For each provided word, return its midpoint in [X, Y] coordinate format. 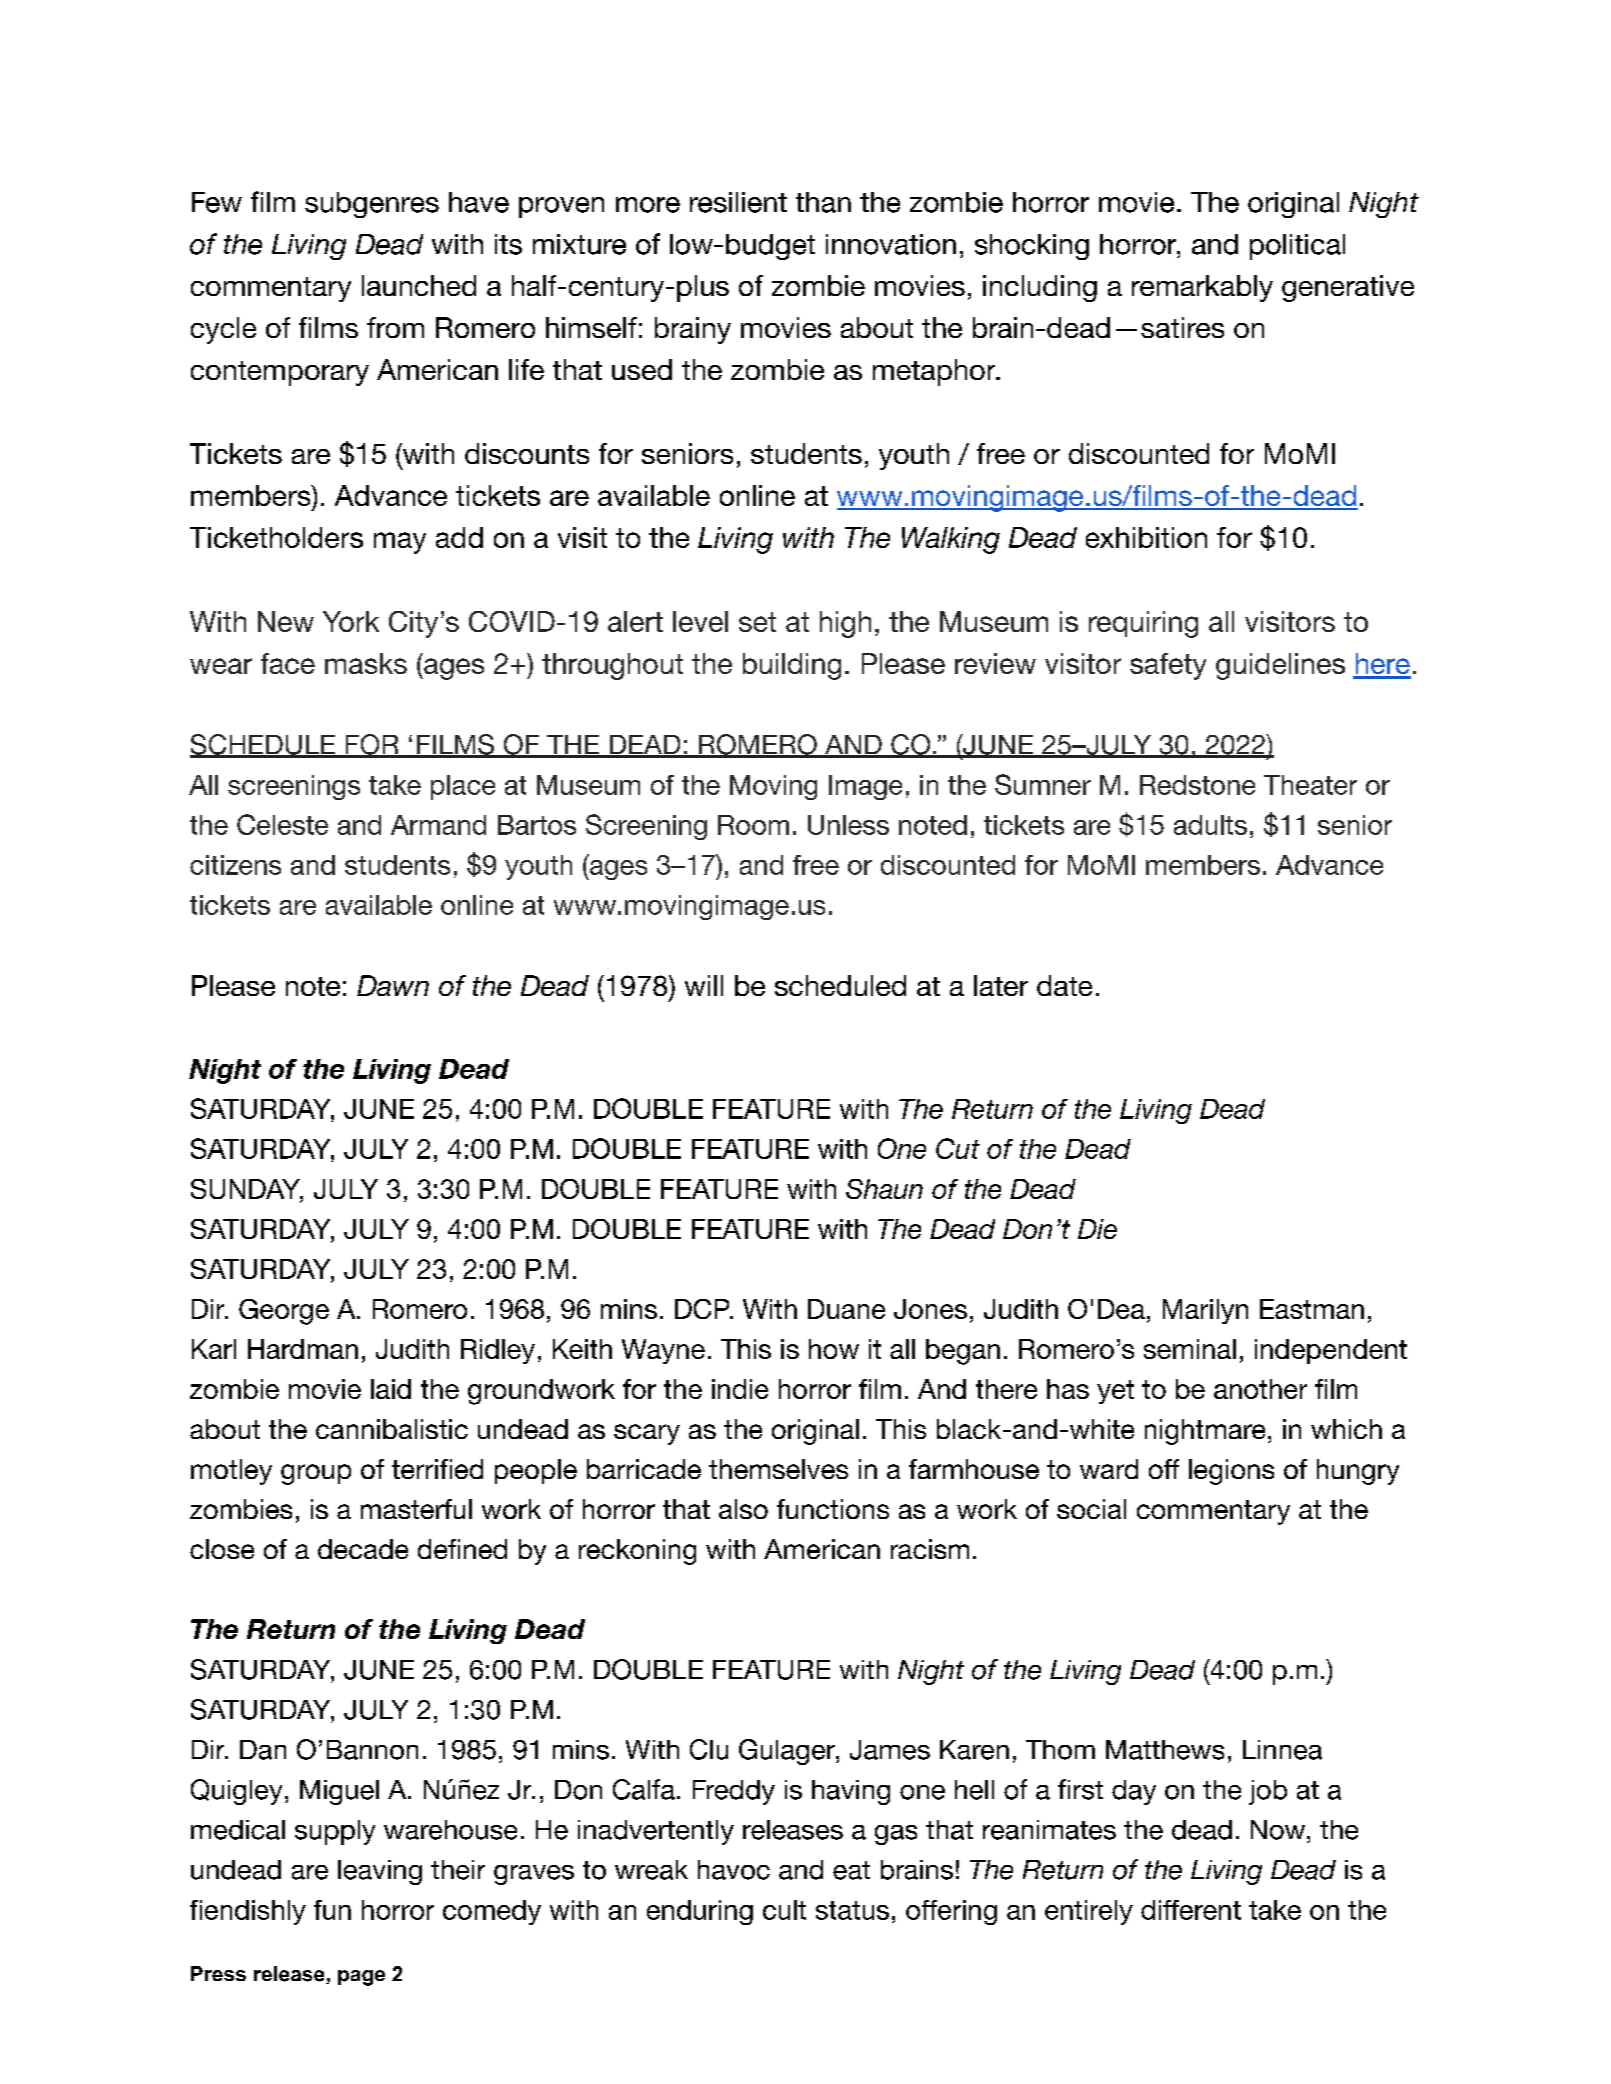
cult [784, 1910]
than [823, 202]
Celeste [282, 824]
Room [753, 825]
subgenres [372, 205]
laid [391, 1389]
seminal [1190, 1349]
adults [1210, 825]
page [361, 1978]
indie [740, 1389]
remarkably [1202, 288]
